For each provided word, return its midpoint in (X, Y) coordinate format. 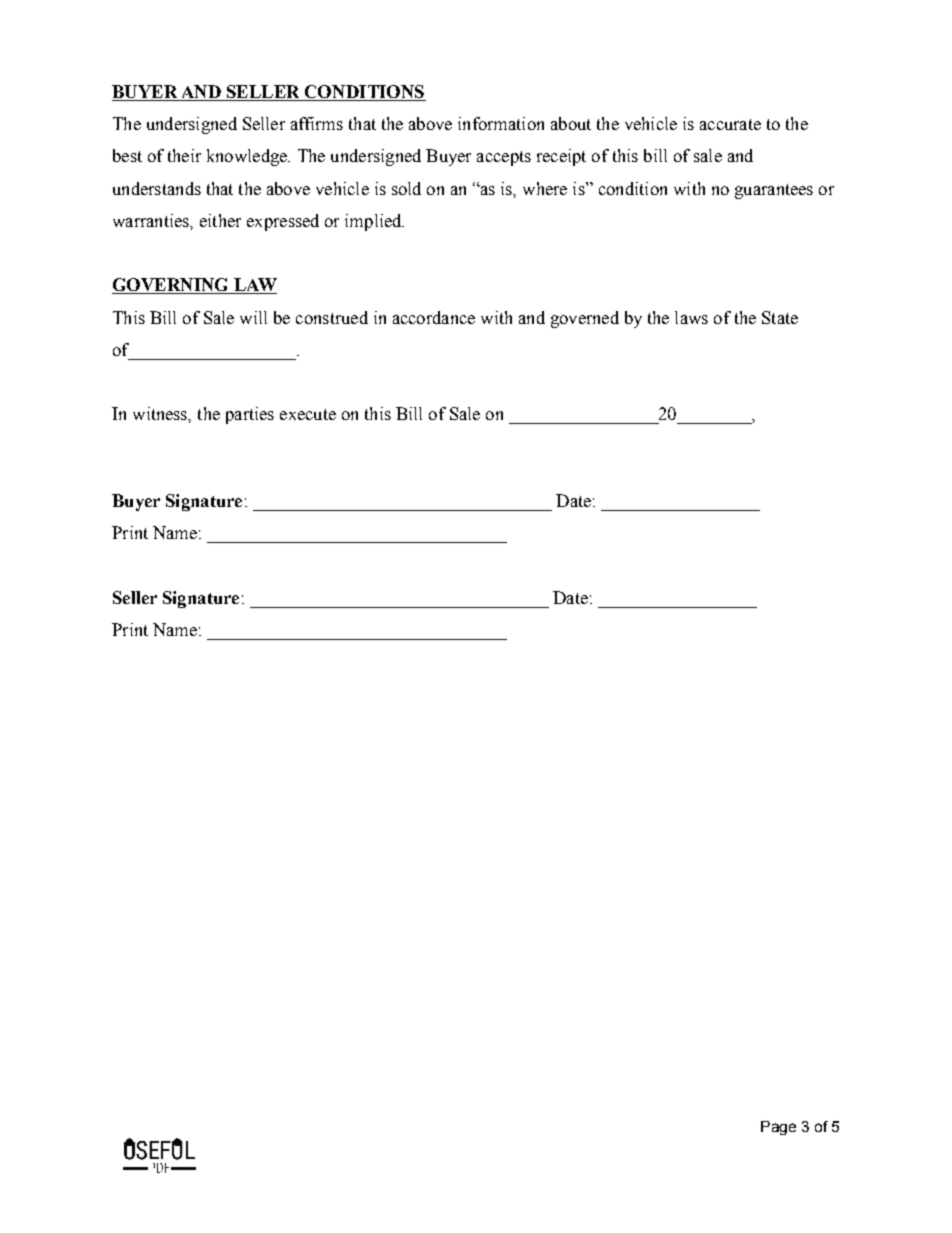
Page (778, 1128)
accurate (730, 124)
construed (332, 317)
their (184, 155)
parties (250, 415)
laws (691, 317)
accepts (504, 158)
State (780, 317)
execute (308, 414)
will (253, 317)
